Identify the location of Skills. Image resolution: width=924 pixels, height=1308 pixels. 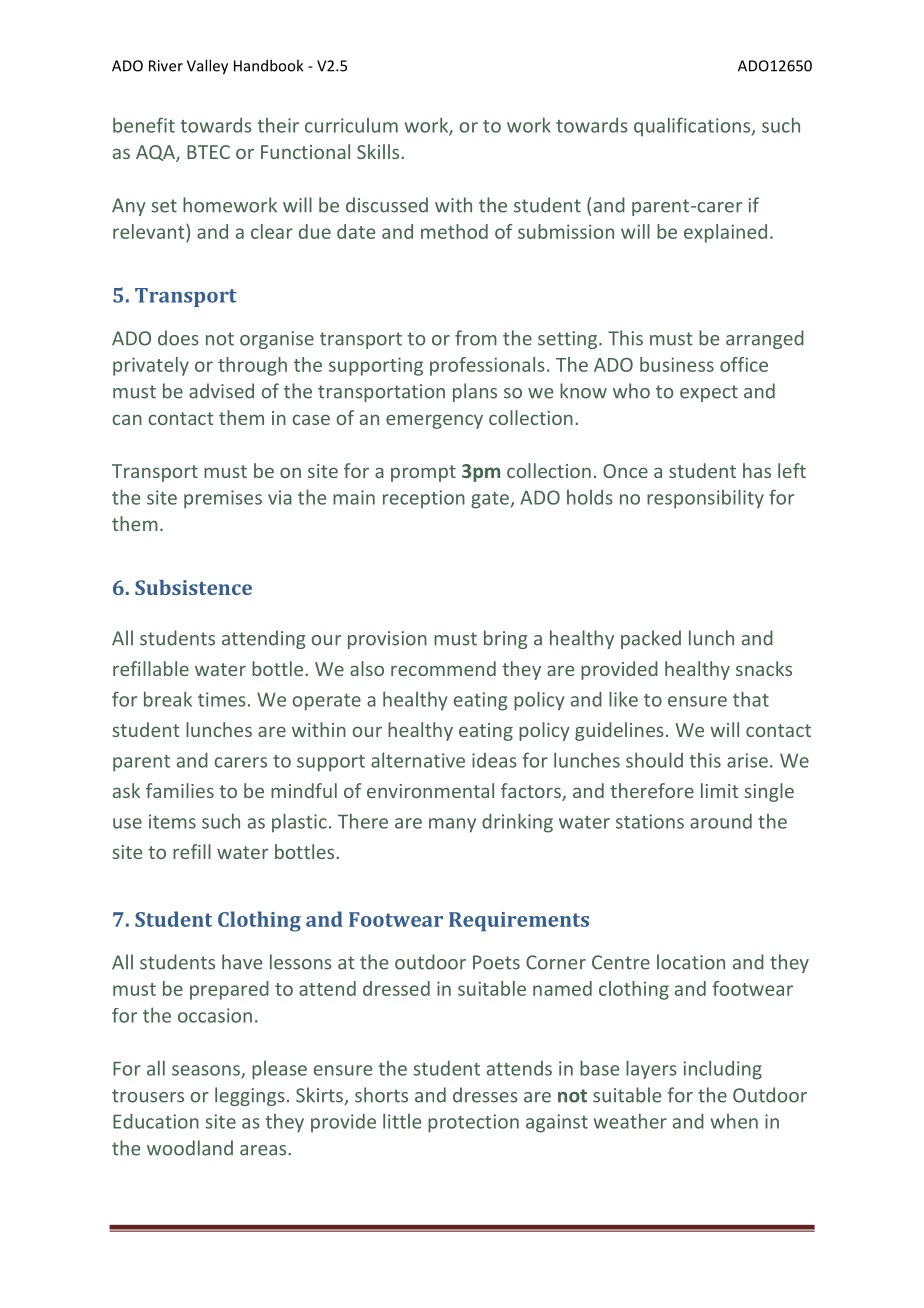
(379, 151).
